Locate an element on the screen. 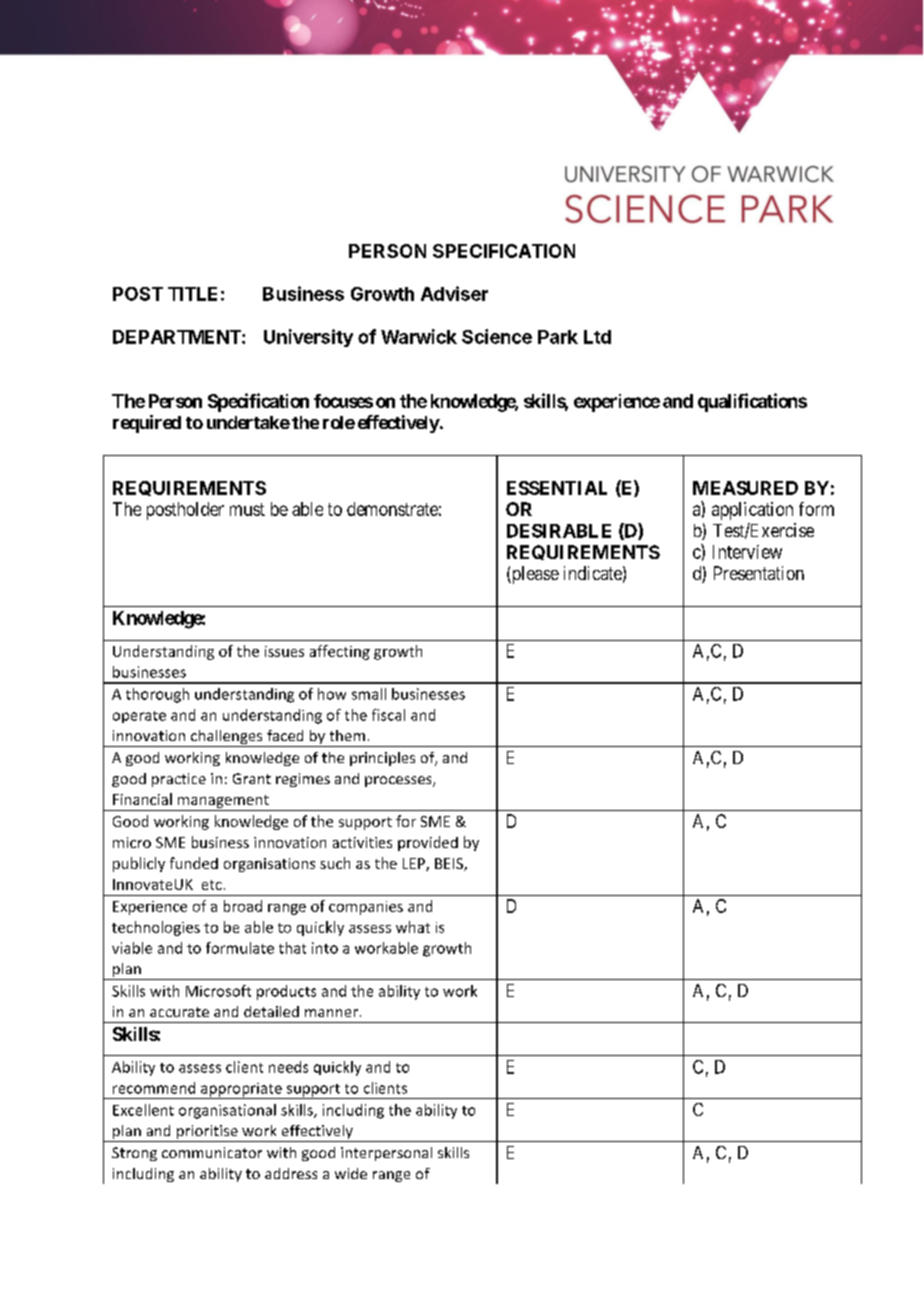  Warwick is located at coordinates (419, 336).
